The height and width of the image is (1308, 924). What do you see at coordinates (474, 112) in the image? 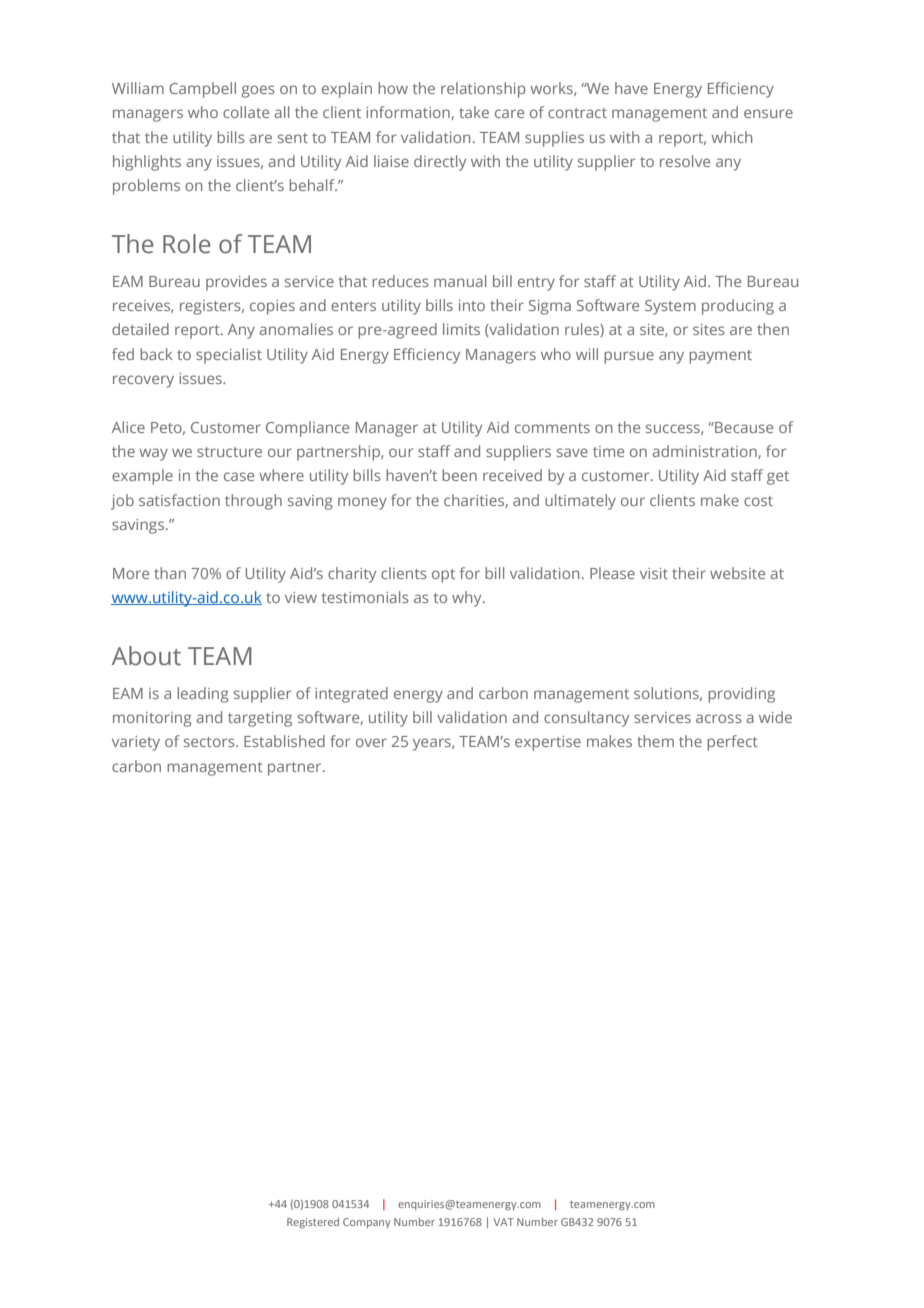
I see `take` at bounding box center [474, 112].
